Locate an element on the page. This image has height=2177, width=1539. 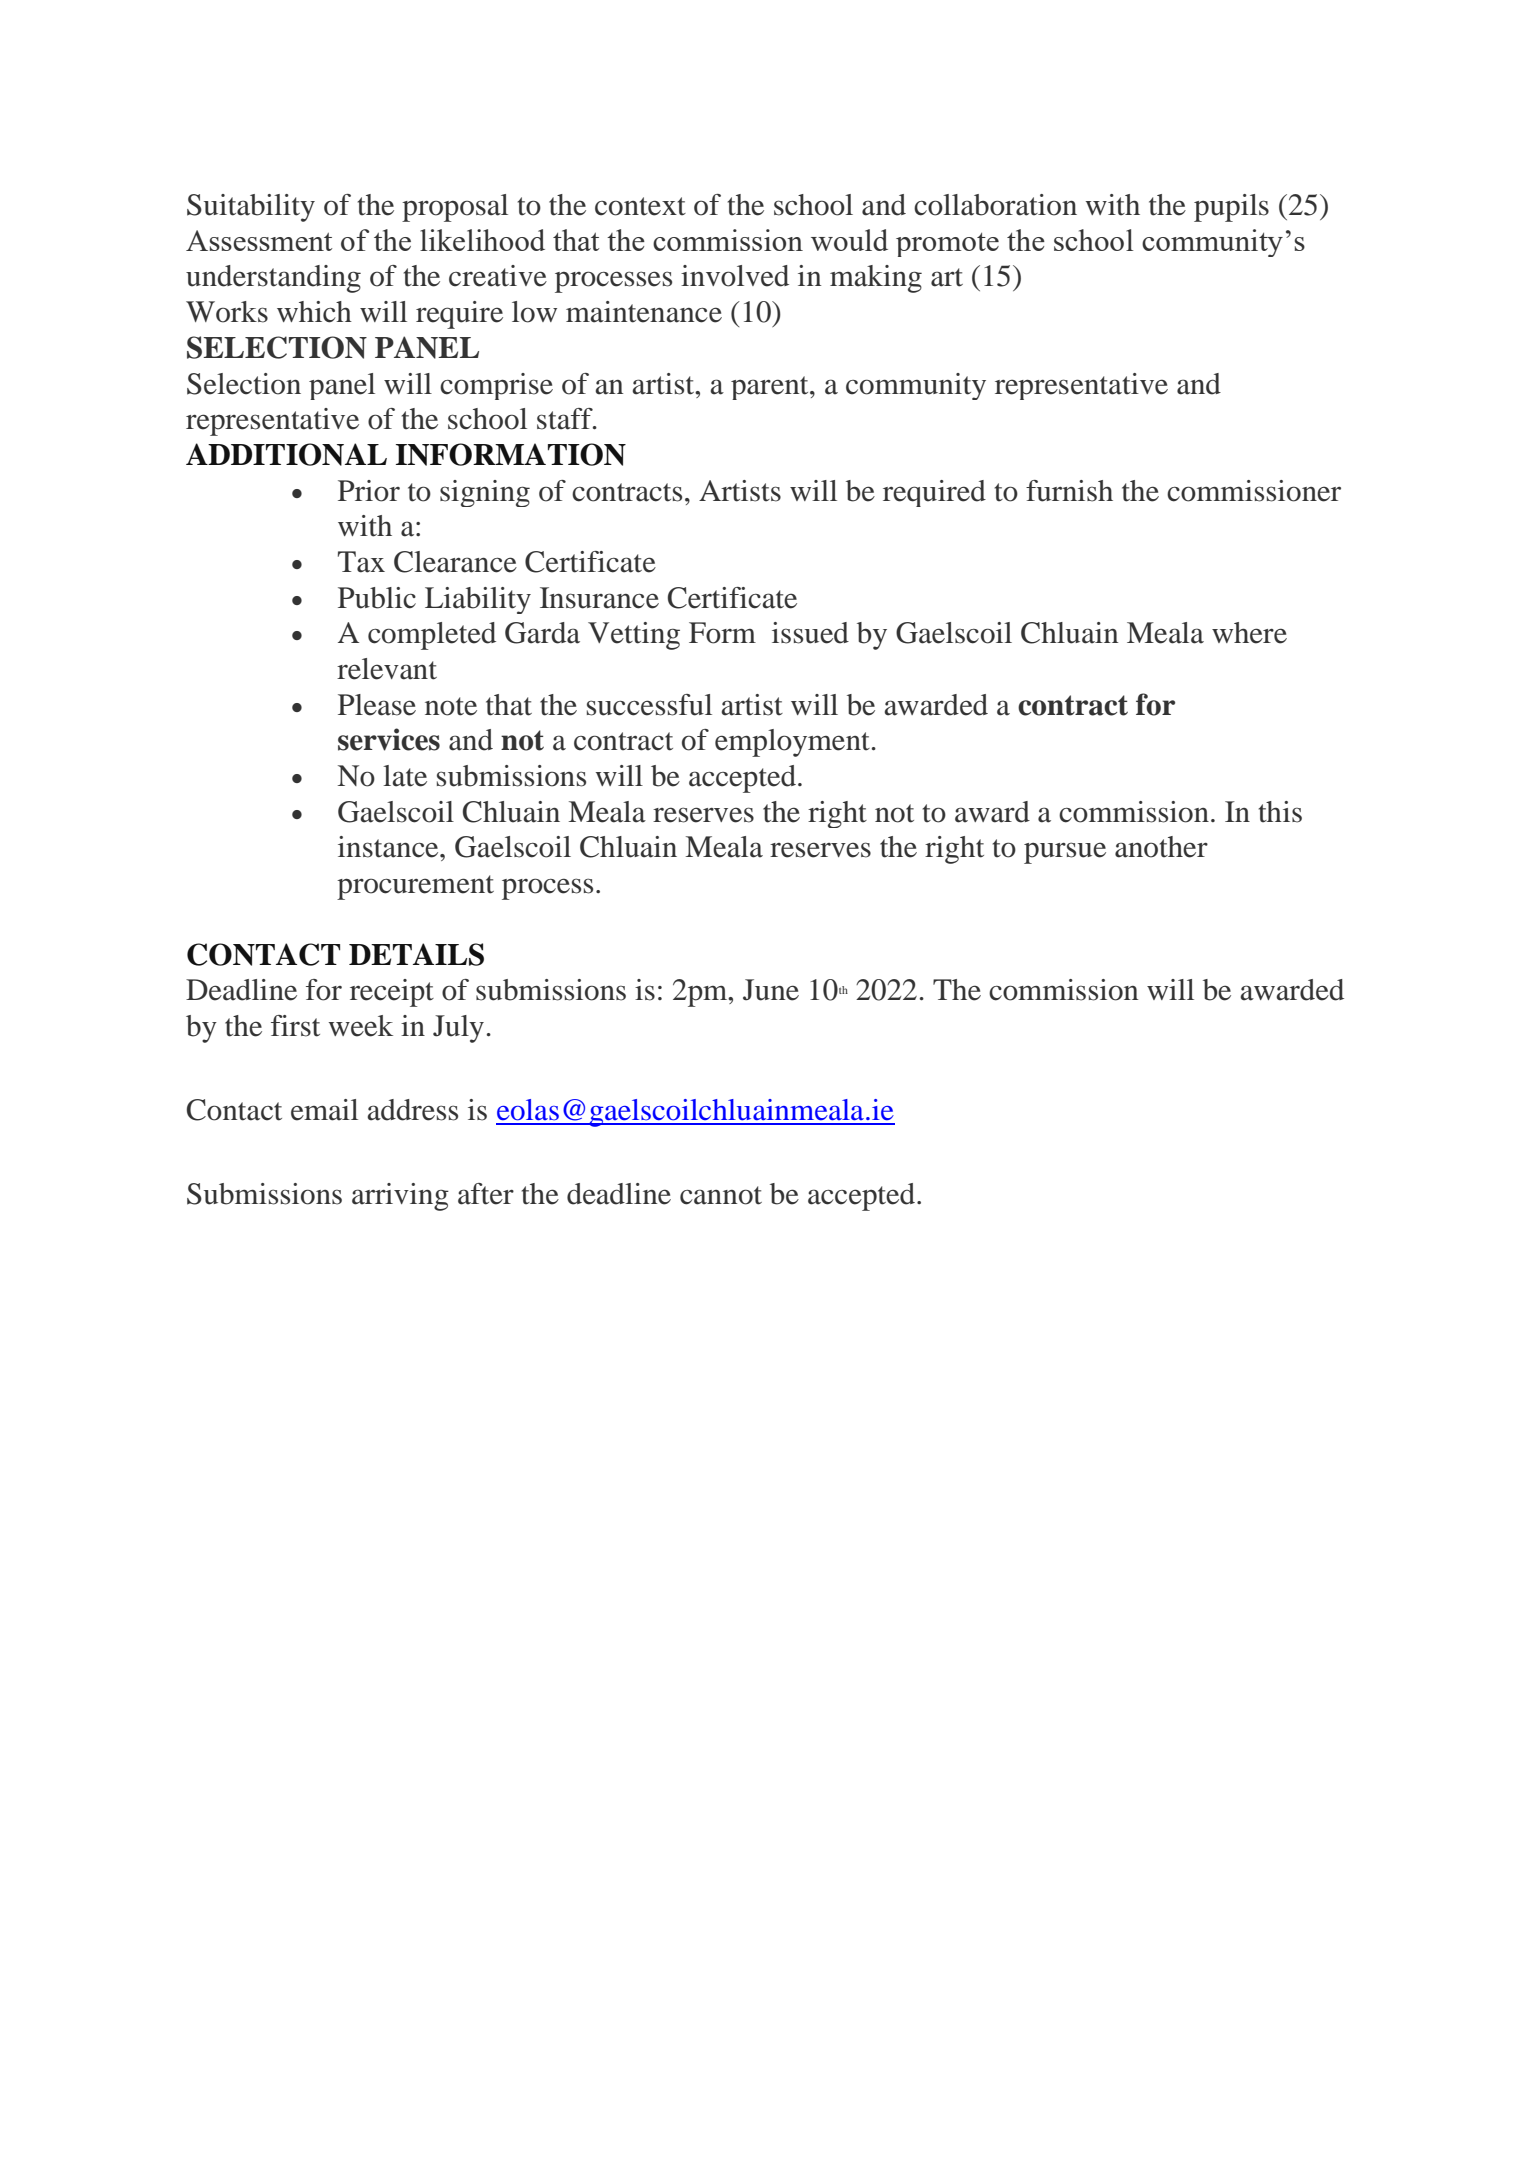
pupils is located at coordinates (1231, 208).
